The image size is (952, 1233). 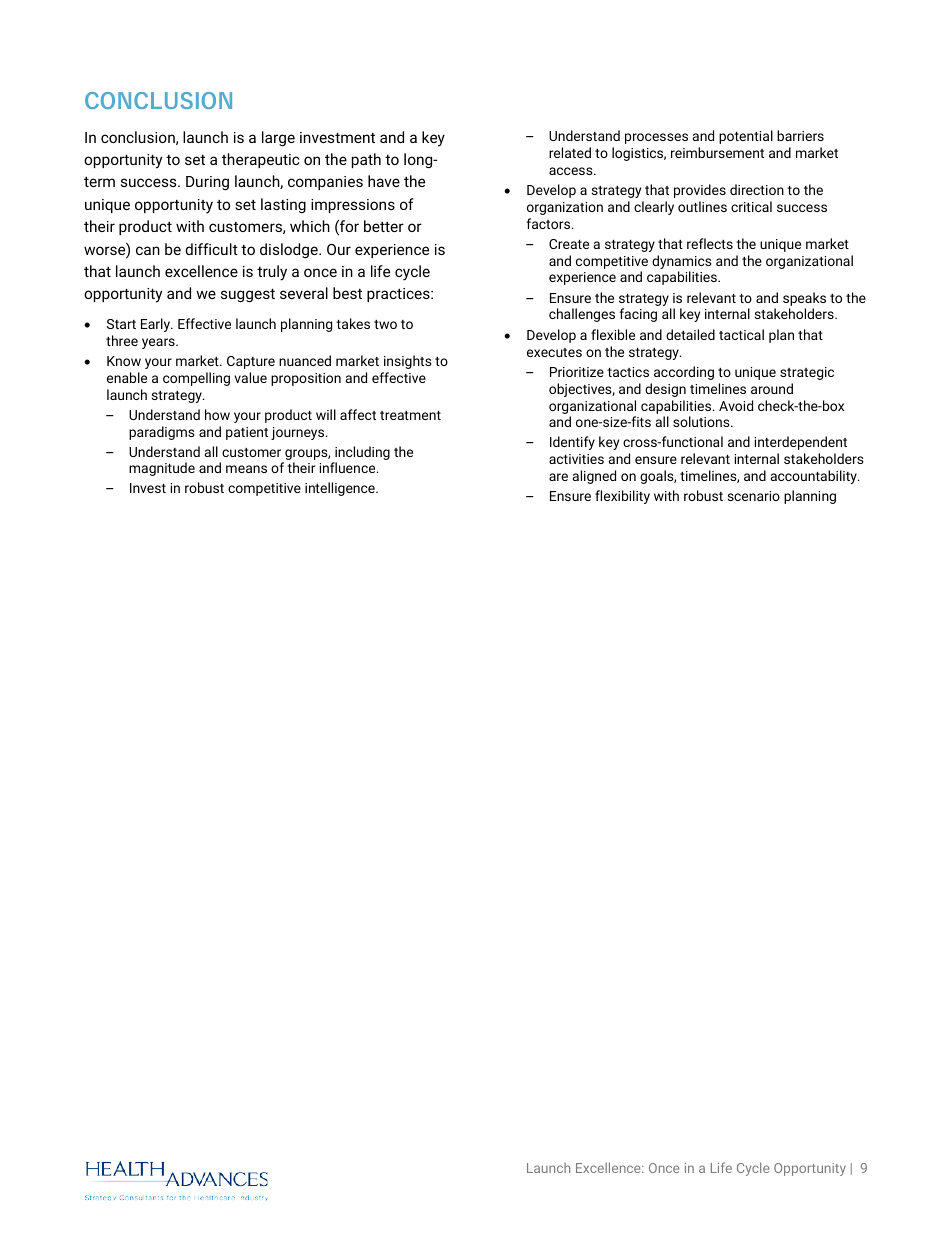 I want to click on are, so click(x=558, y=477).
